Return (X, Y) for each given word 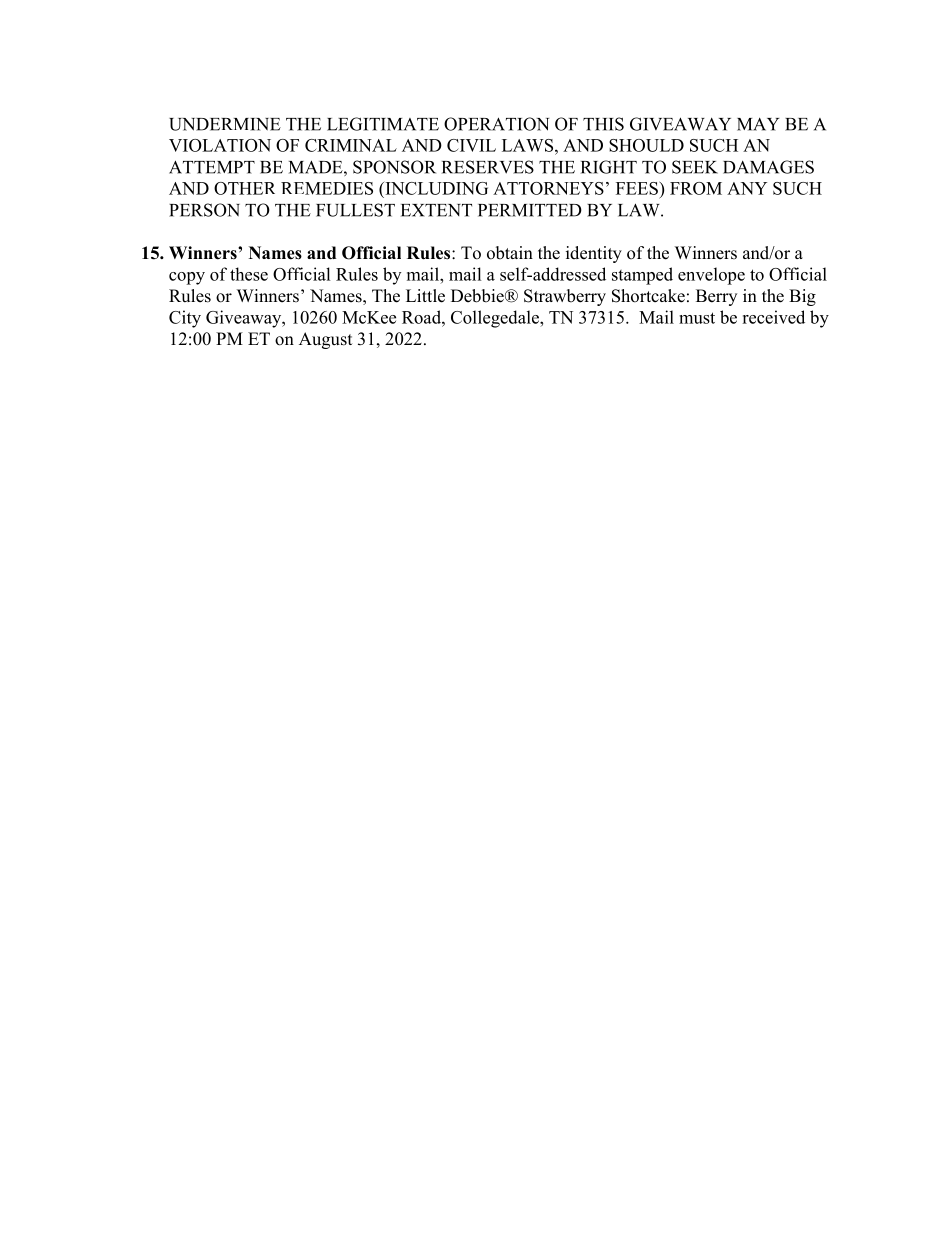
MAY (758, 124)
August (325, 340)
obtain (510, 253)
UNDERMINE (225, 124)
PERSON (204, 210)
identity (594, 254)
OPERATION (496, 124)
